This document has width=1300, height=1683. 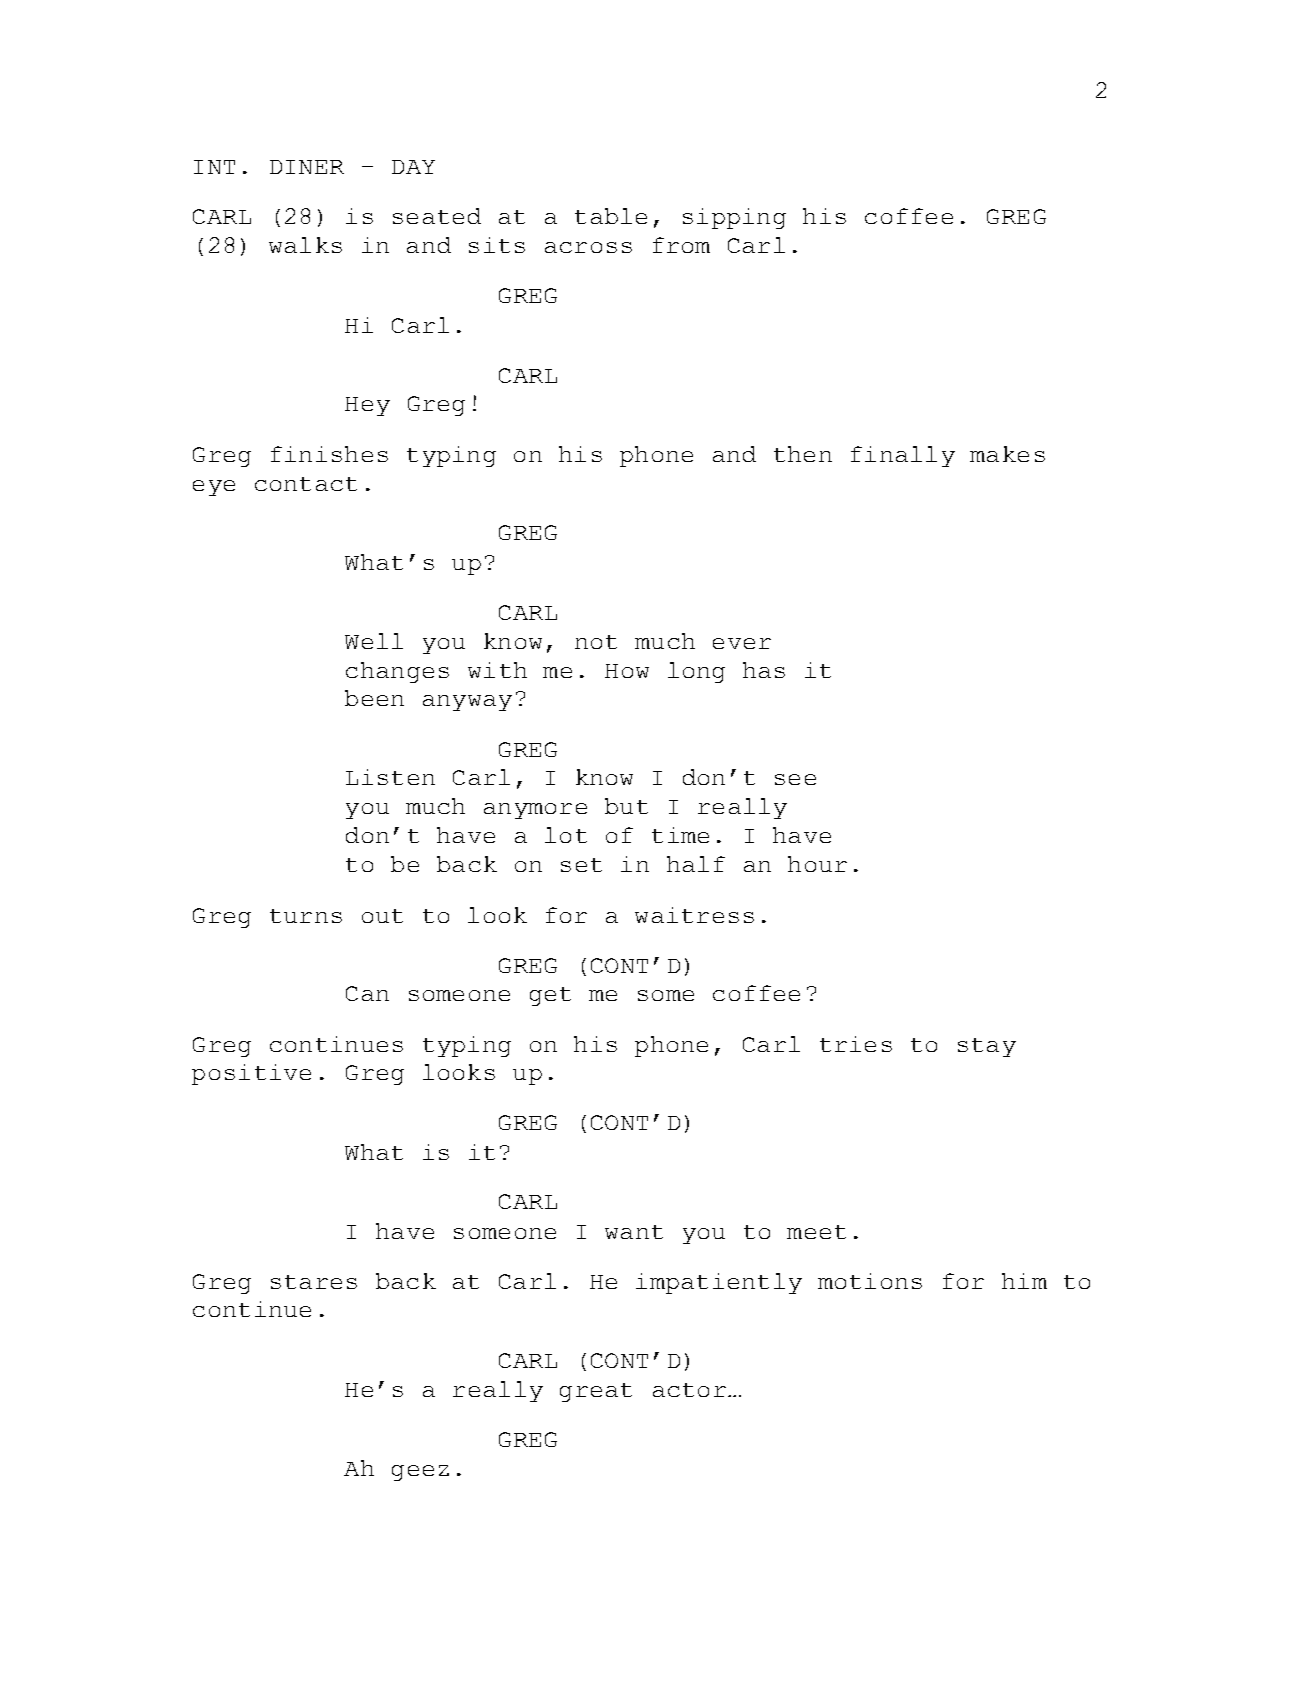 What do you see at coordinates (987, 1047) in the document?
I see `stay` at bounding box center [987, 1047].
